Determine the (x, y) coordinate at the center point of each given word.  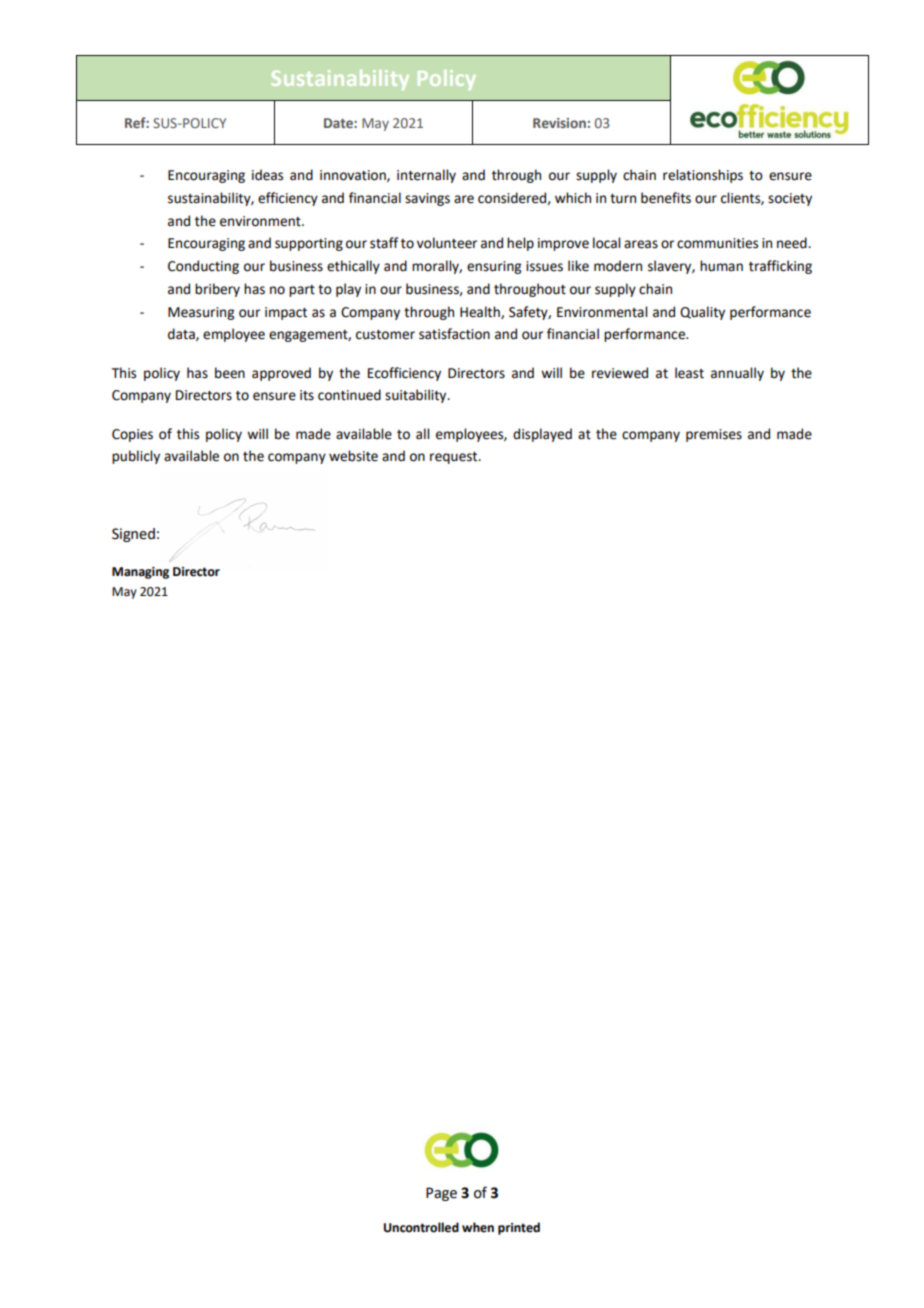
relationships (703, 176)
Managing (140, 573)
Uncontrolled (421, 1227)
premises (714, 435)
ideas (267, 175)
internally (426, 176)
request (455, 458)
